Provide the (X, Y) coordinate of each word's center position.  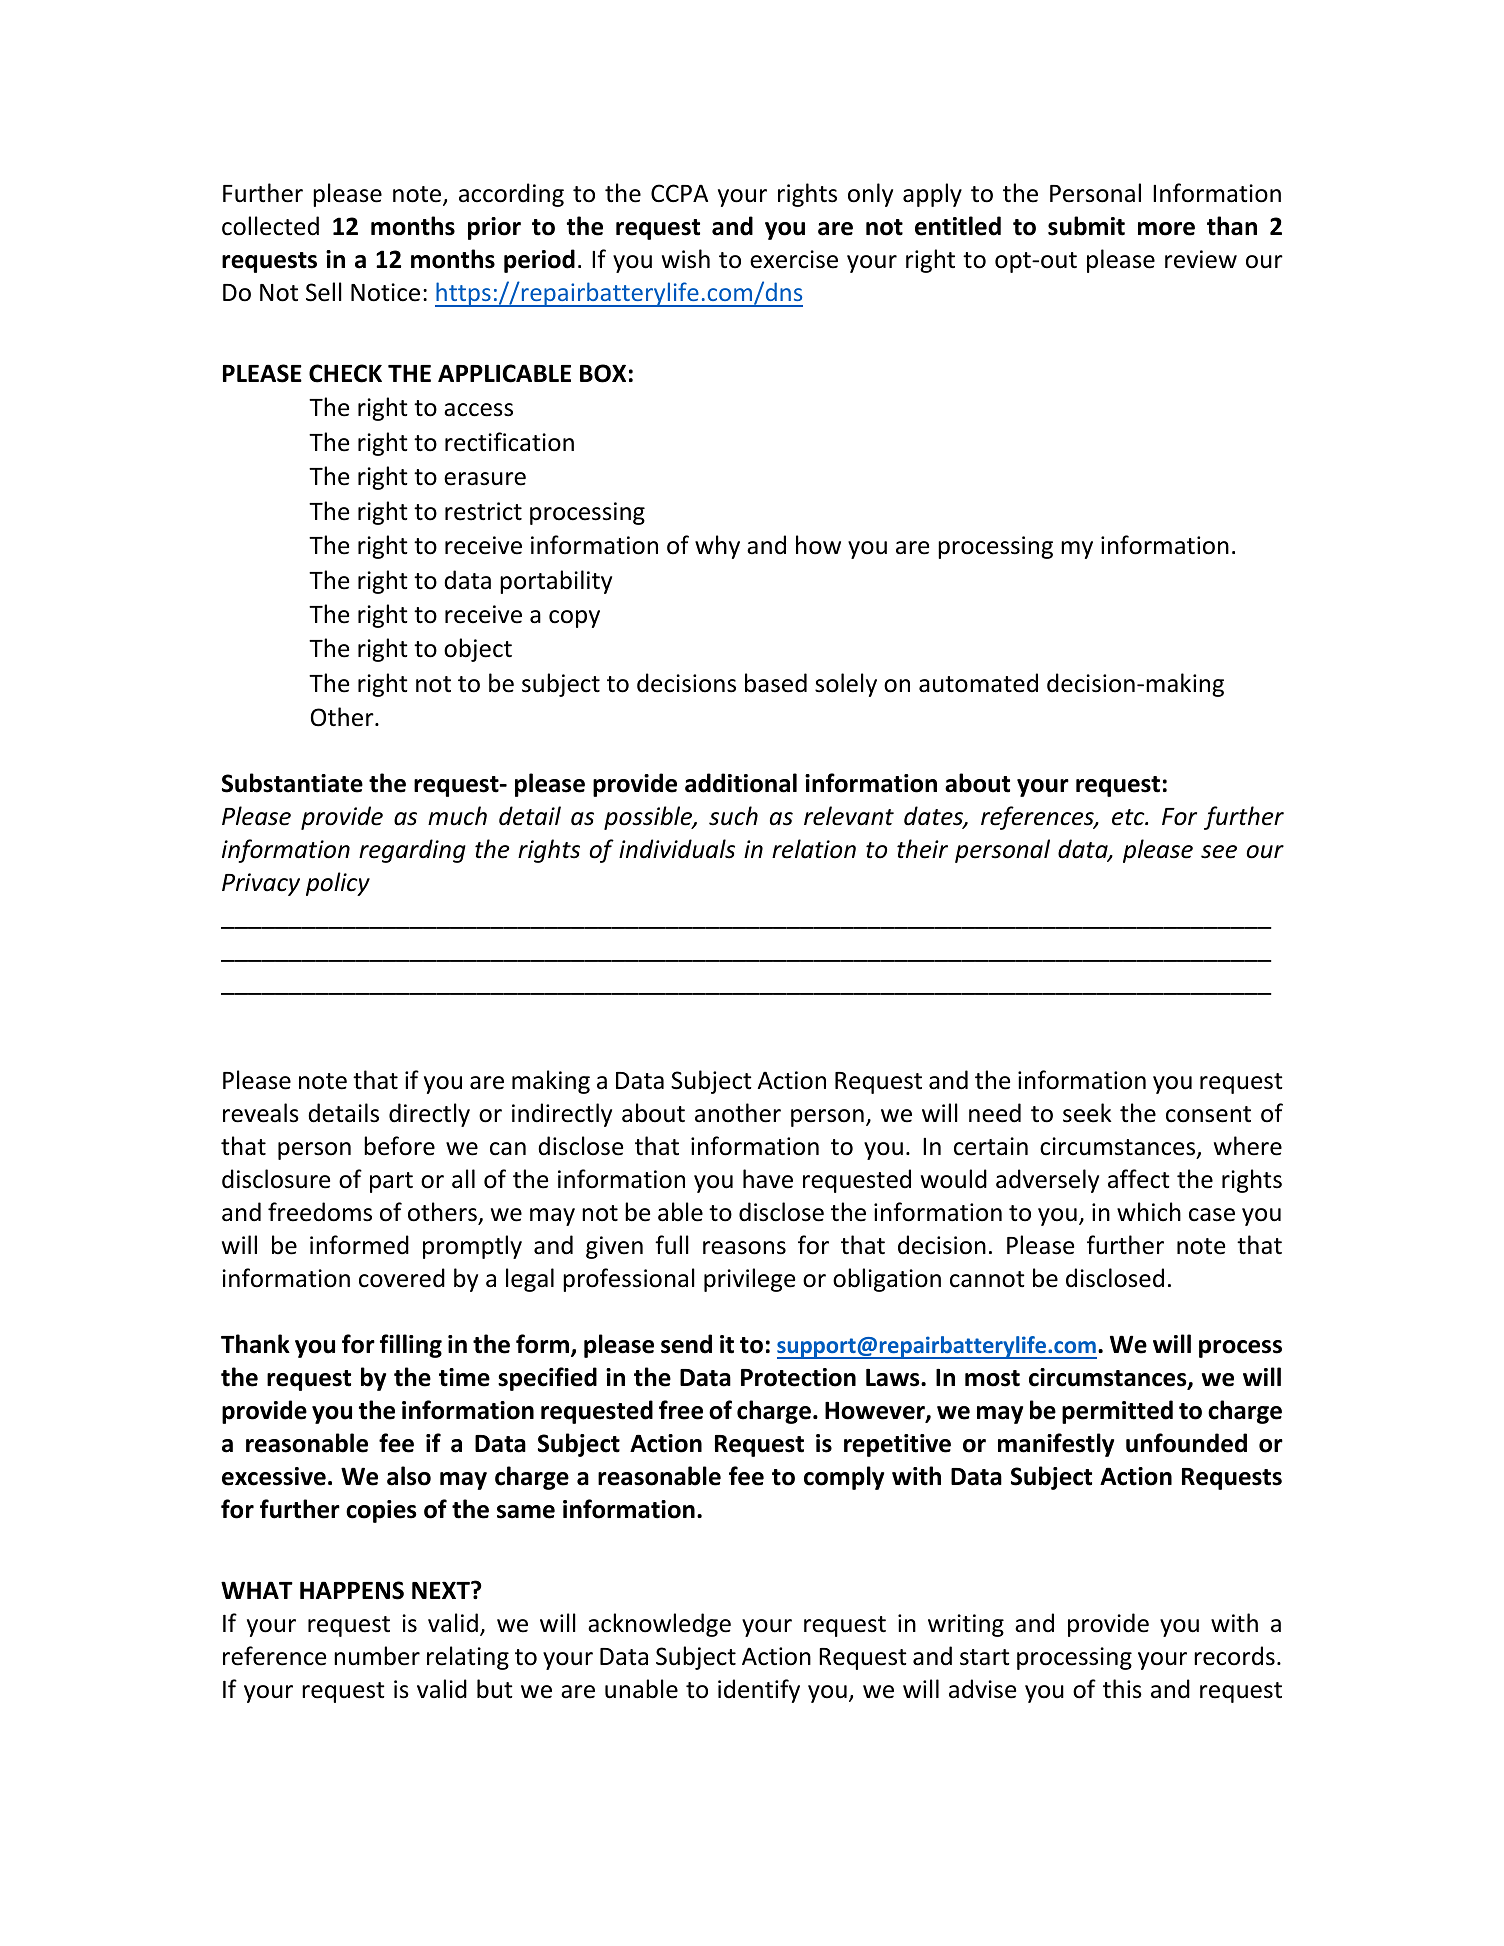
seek (1087, 1113)
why (717, 547)
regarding (412, 851)
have (768, 1179)
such (733, 816)
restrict (483, 511)
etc (1129, 817)
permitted (1117, 1412)
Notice (385, 292)
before (399, 1146)
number (377, 1656)
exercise (794, 259)
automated (978, 683)
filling (411, 1346)
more (1166, 229)
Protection (798, 1377)
